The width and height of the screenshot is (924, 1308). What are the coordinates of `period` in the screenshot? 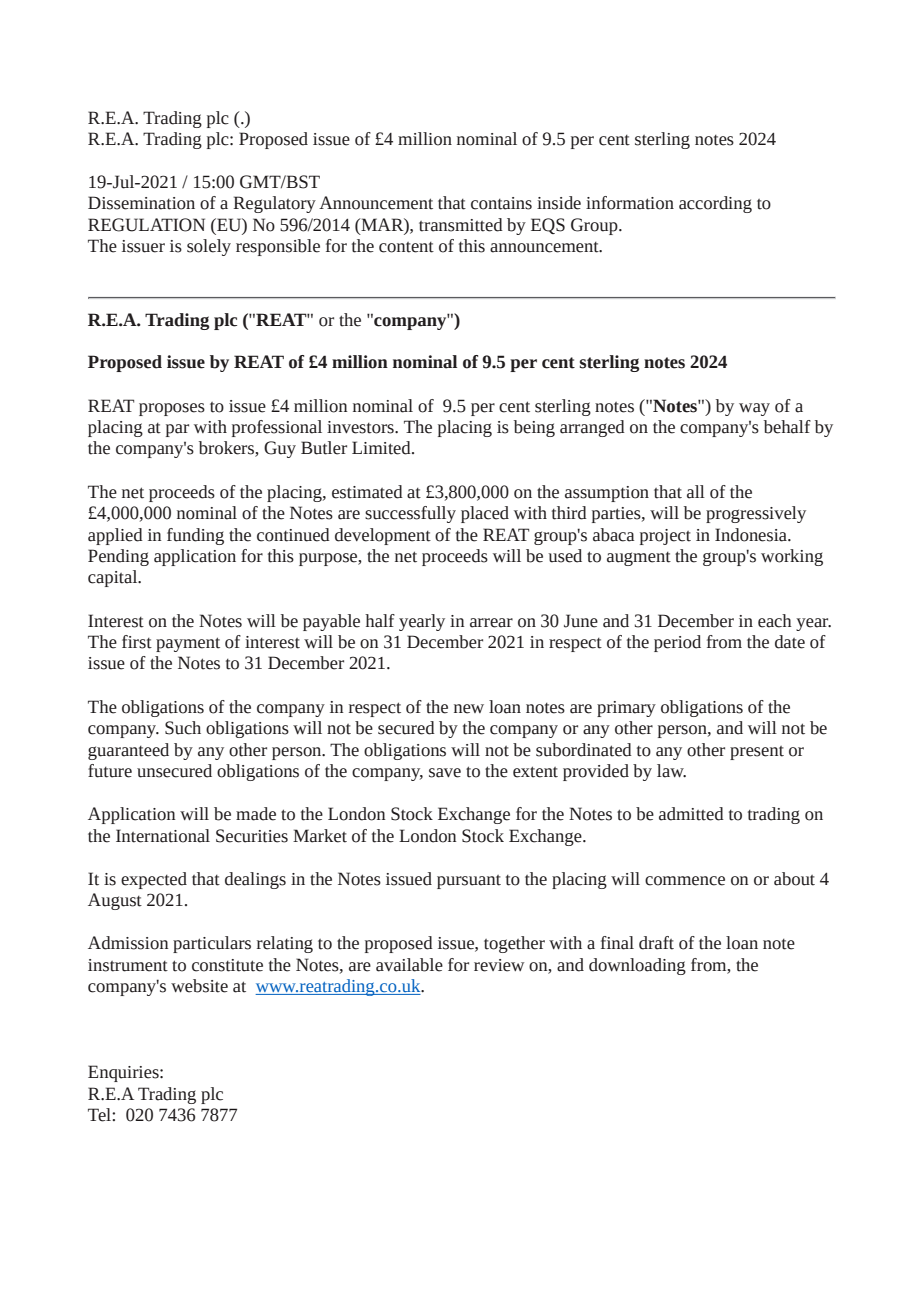 It's located at (677, 643).
